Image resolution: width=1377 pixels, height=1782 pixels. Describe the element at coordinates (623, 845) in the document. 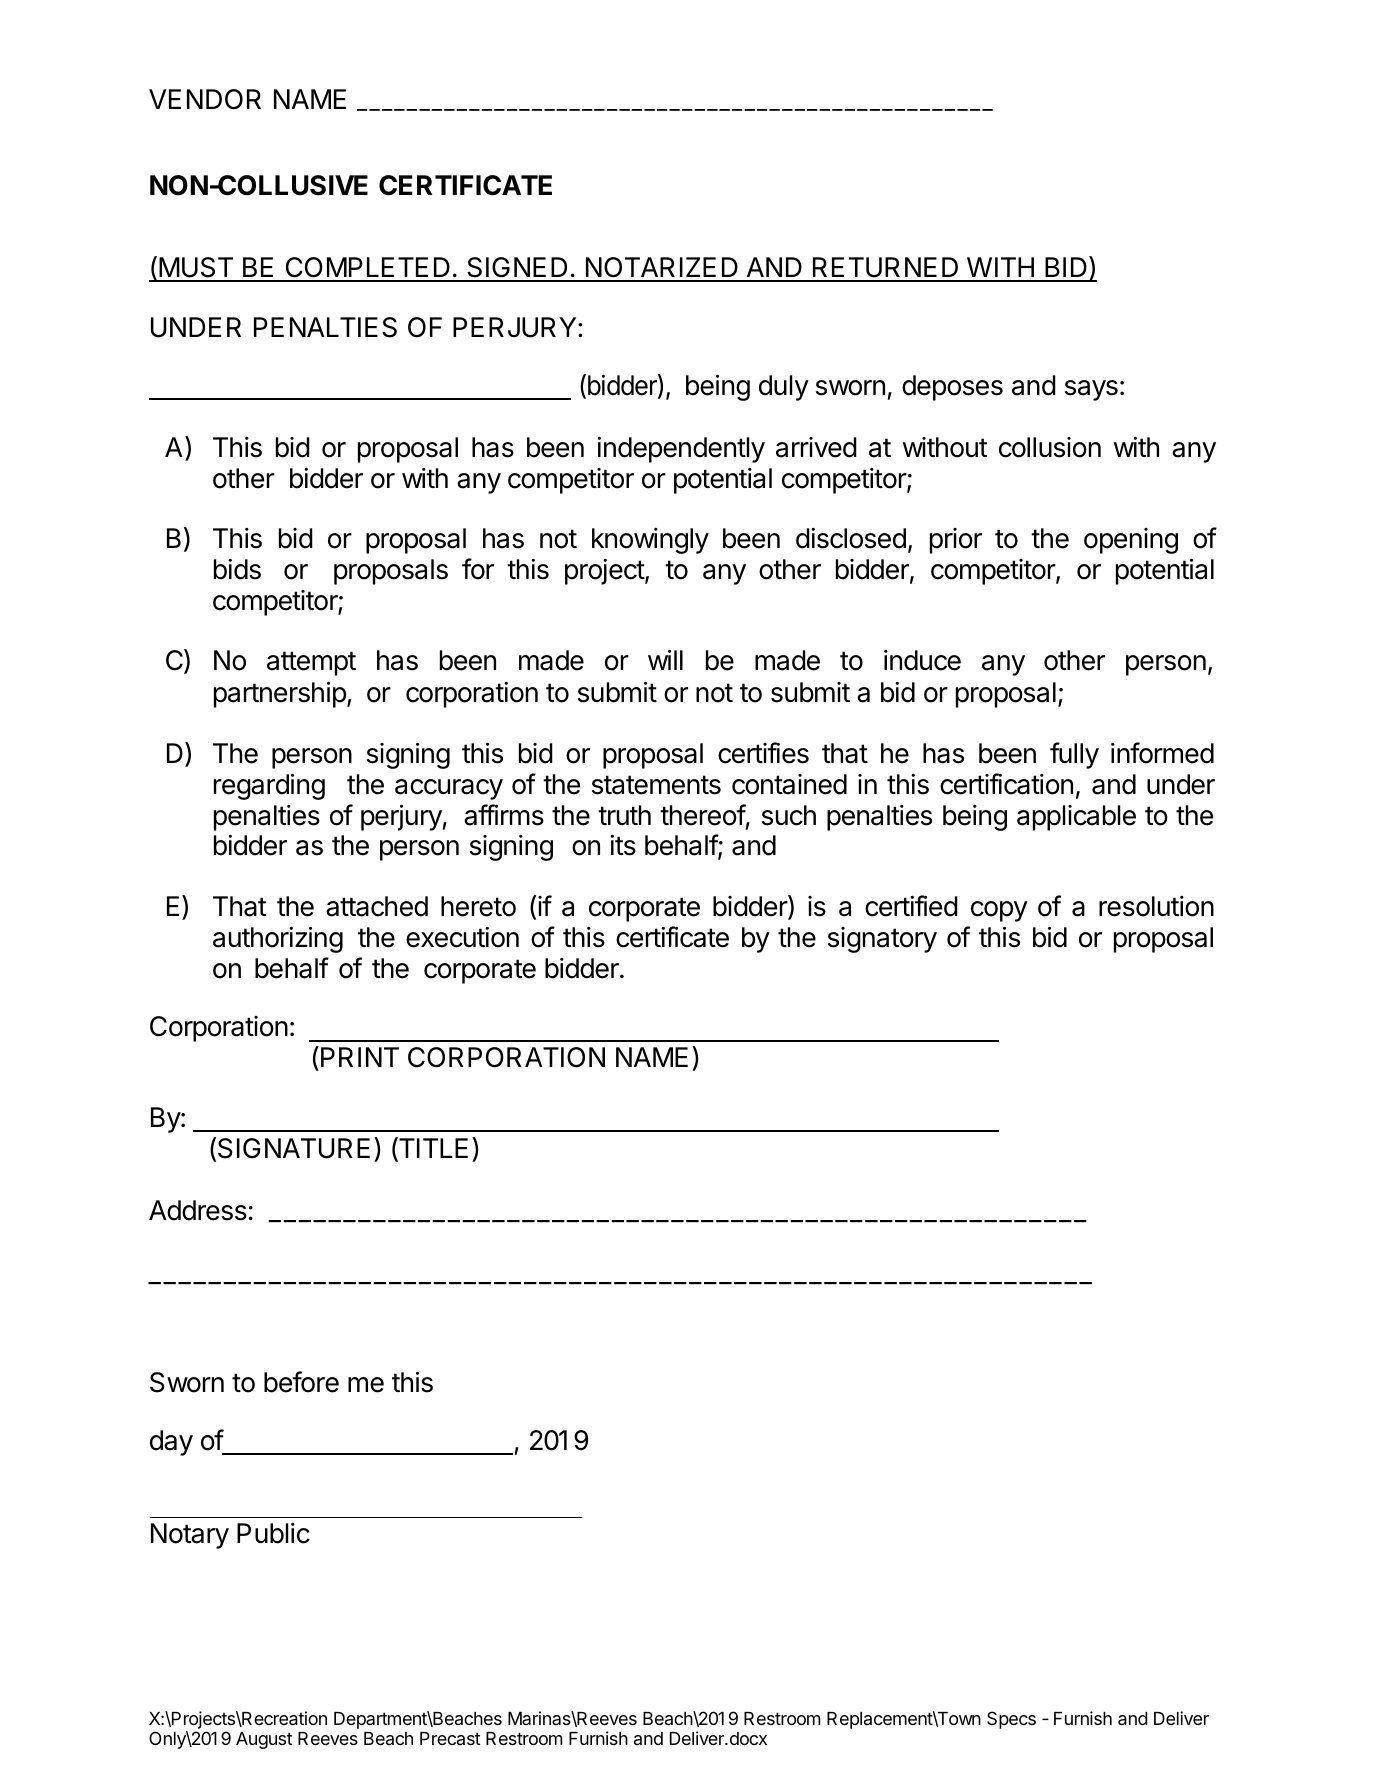

I see `its` at that location.
